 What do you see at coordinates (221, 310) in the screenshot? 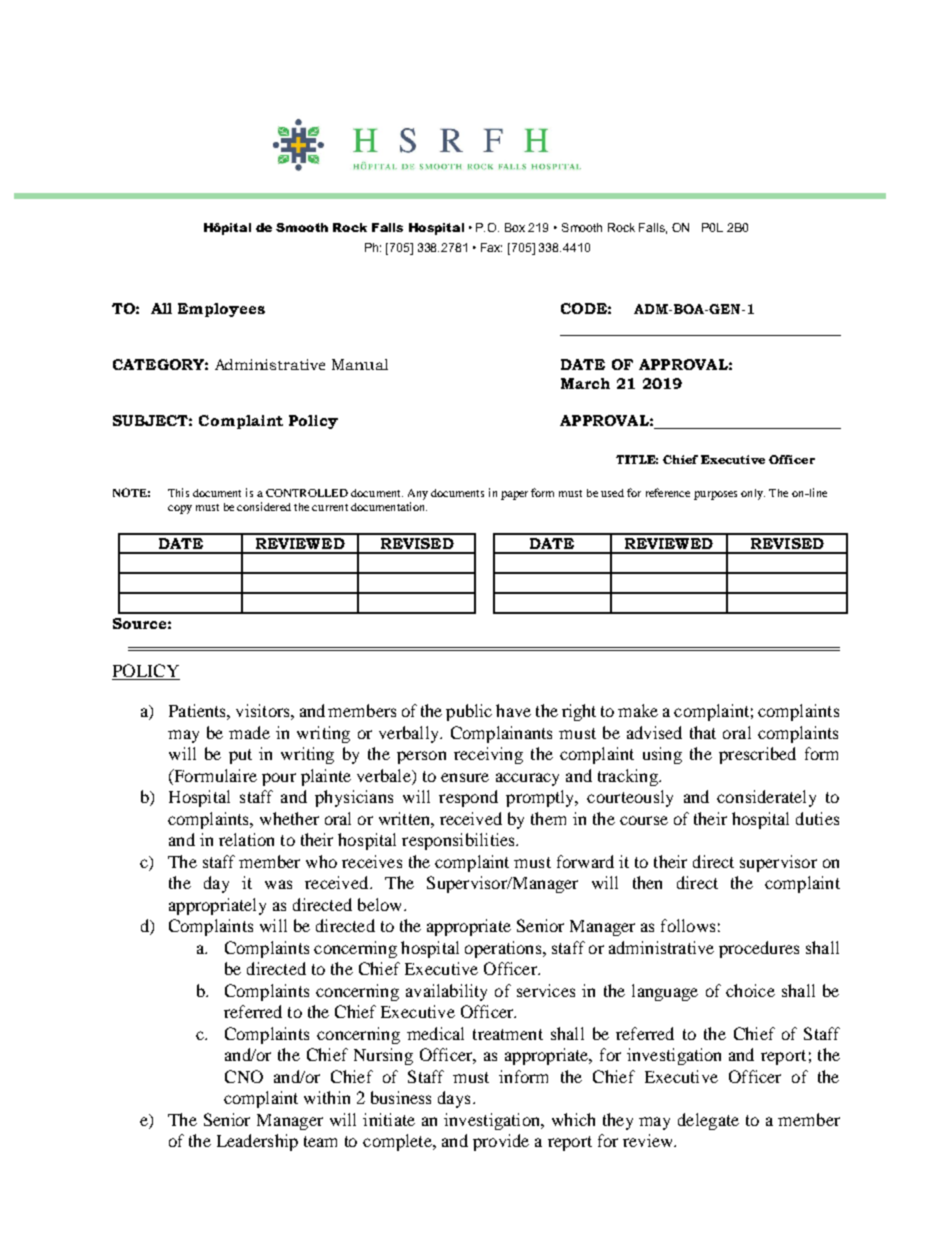
I see `Employees` at bounding box center [221, 310].
